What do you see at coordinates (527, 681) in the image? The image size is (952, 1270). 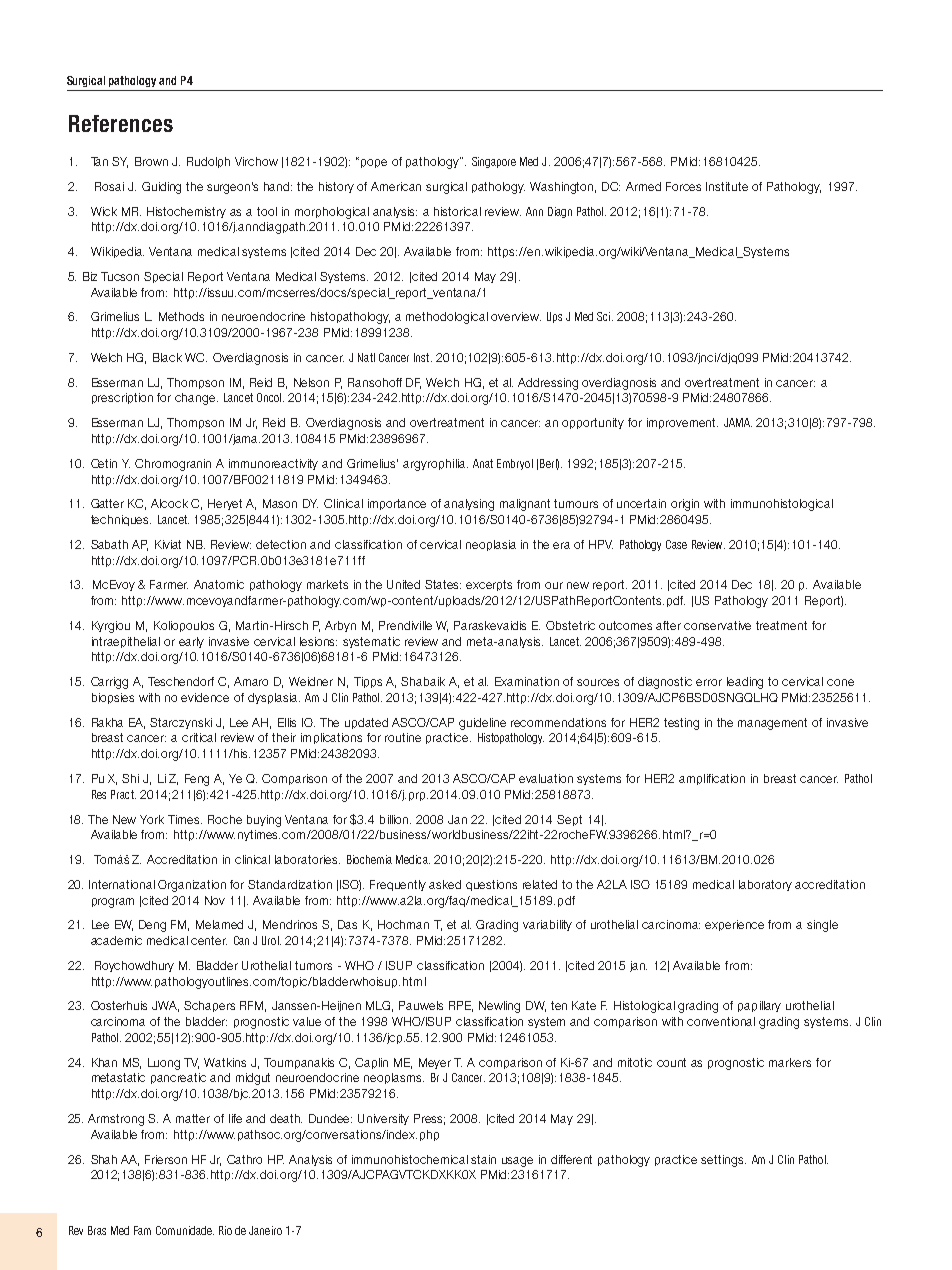 I see `Examination` at bounding box center [527, 681].
